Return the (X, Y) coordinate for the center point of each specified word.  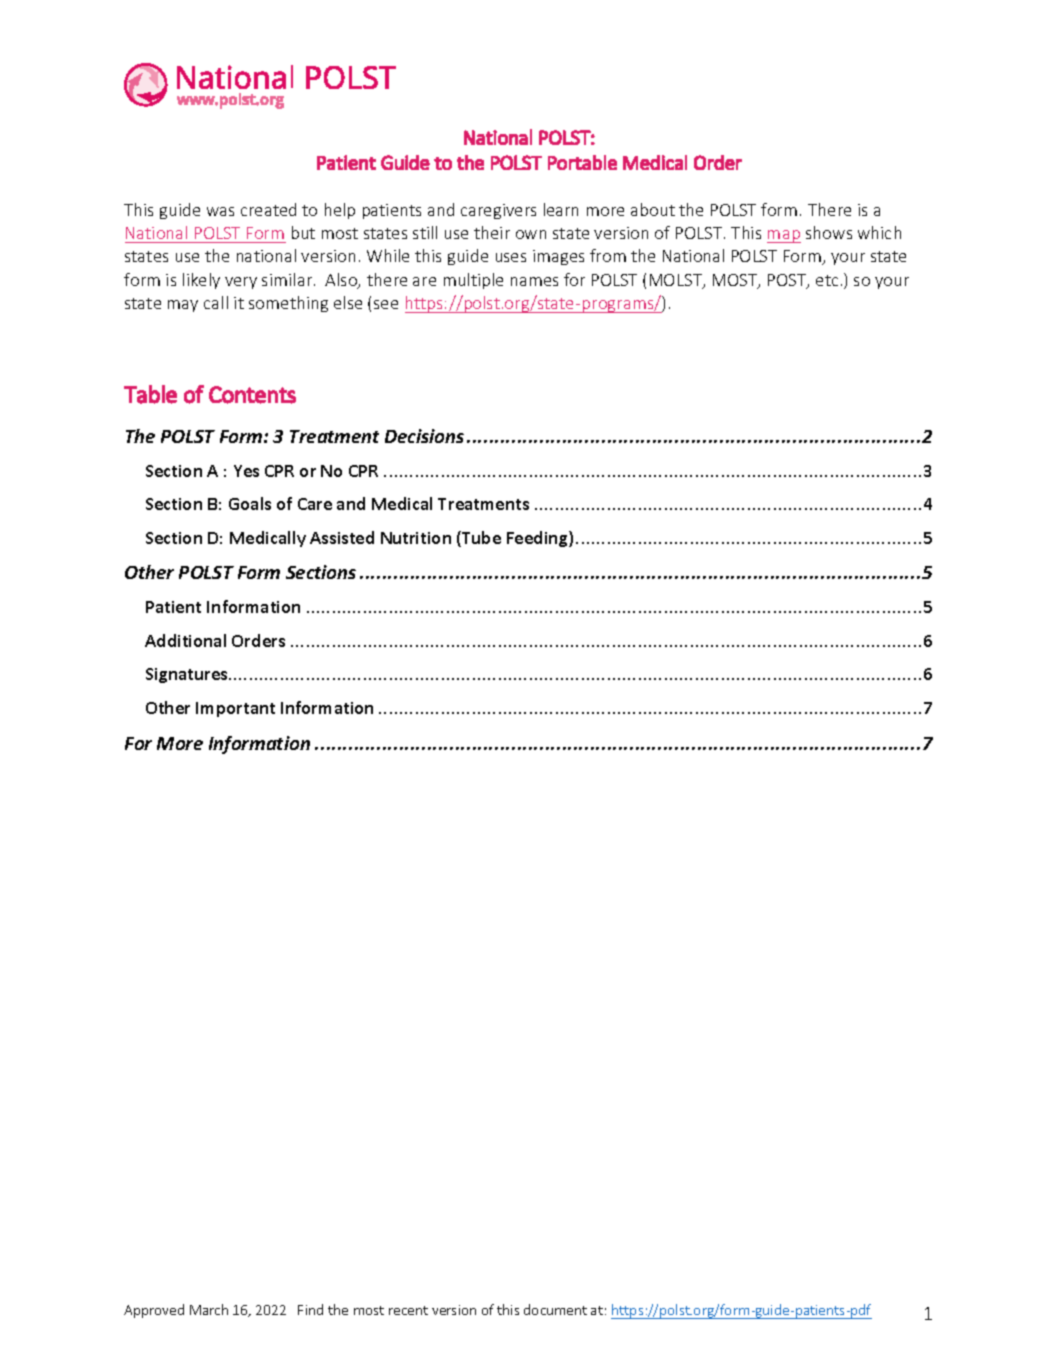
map (784, 236)
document (555, 1309)
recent (408, 1310)
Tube (480, 539)
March (209, 1309)
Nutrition (416, 538)
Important (235, 709)
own (531, 234)
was (220, 211)
